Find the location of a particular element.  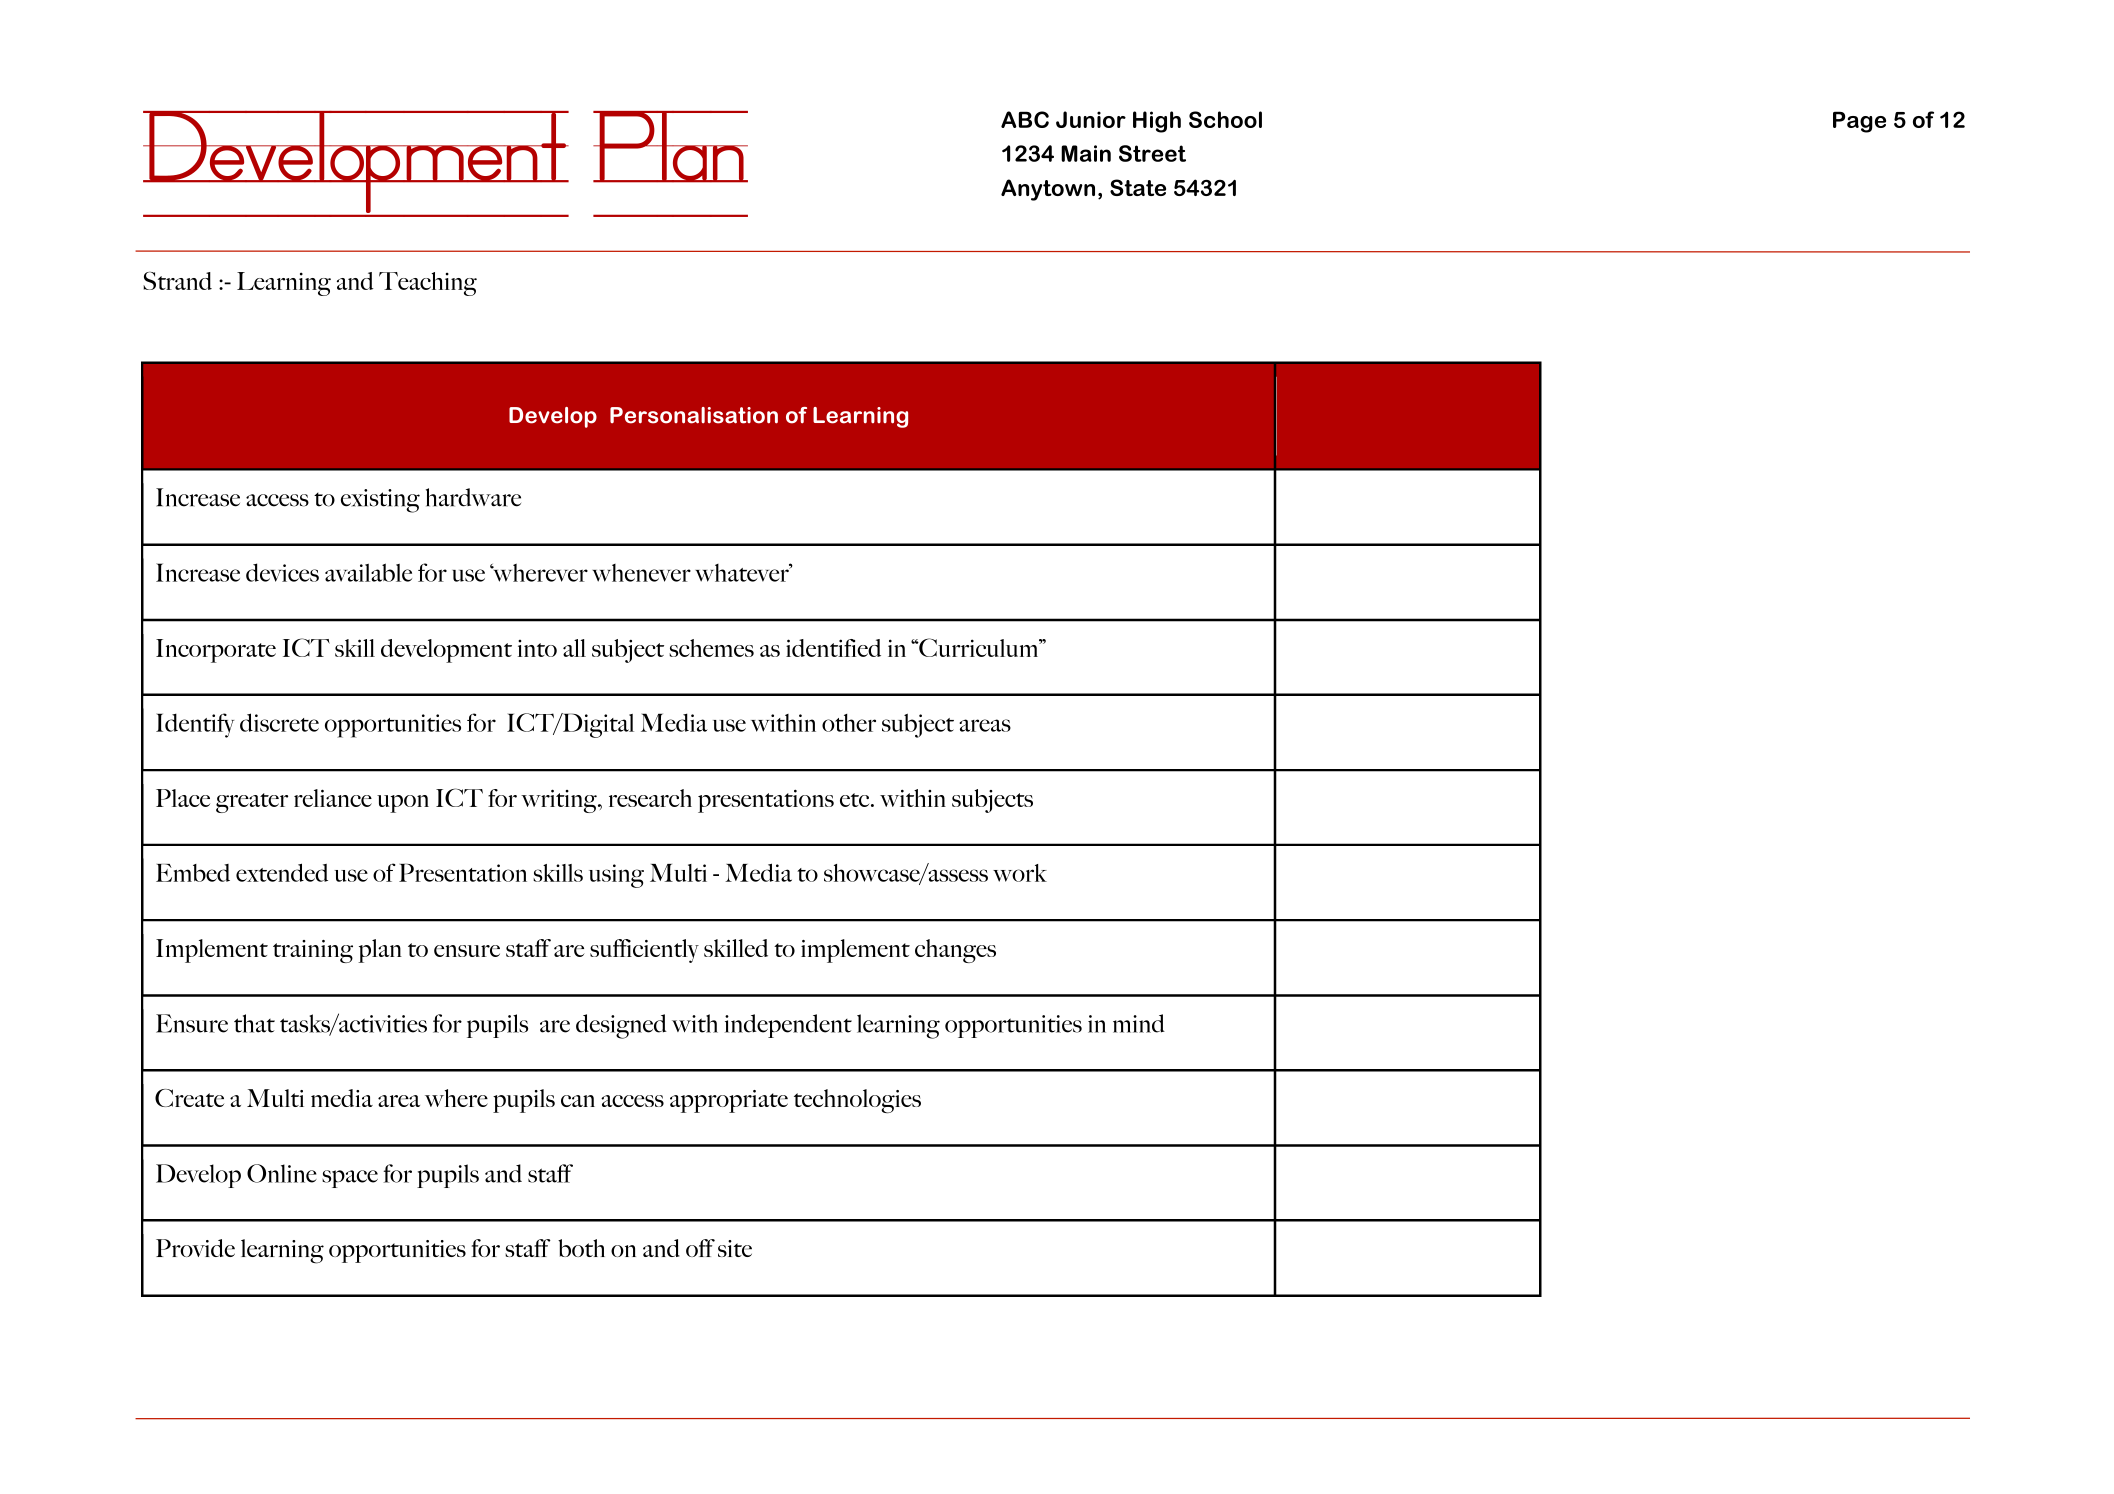

Teaching is located at coordinates (428, 284).
